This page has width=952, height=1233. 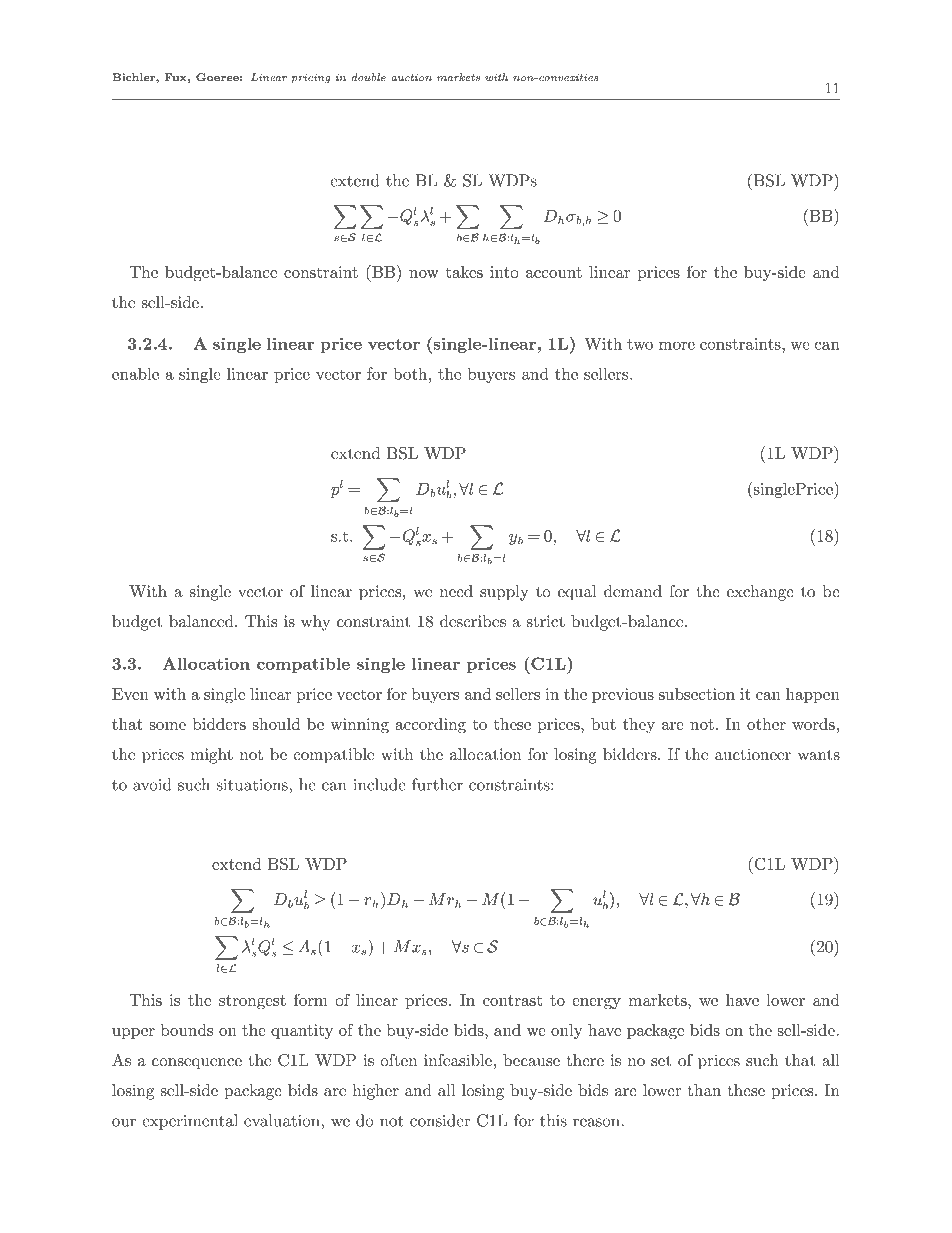 I want to click on consequence, so click(x=197, y=1064).
